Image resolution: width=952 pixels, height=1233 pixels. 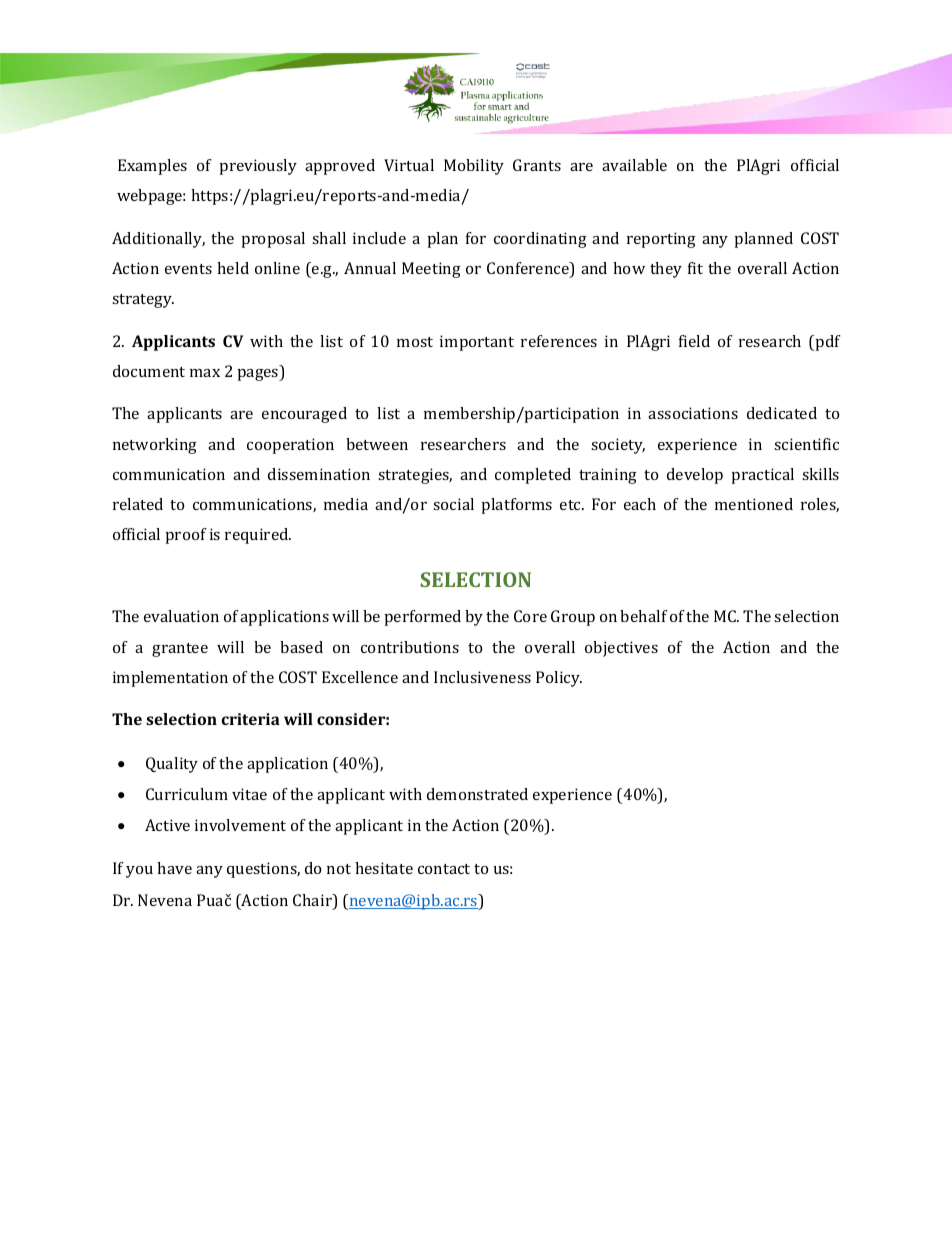 I want to click on available, so click(x=634, y=165).
